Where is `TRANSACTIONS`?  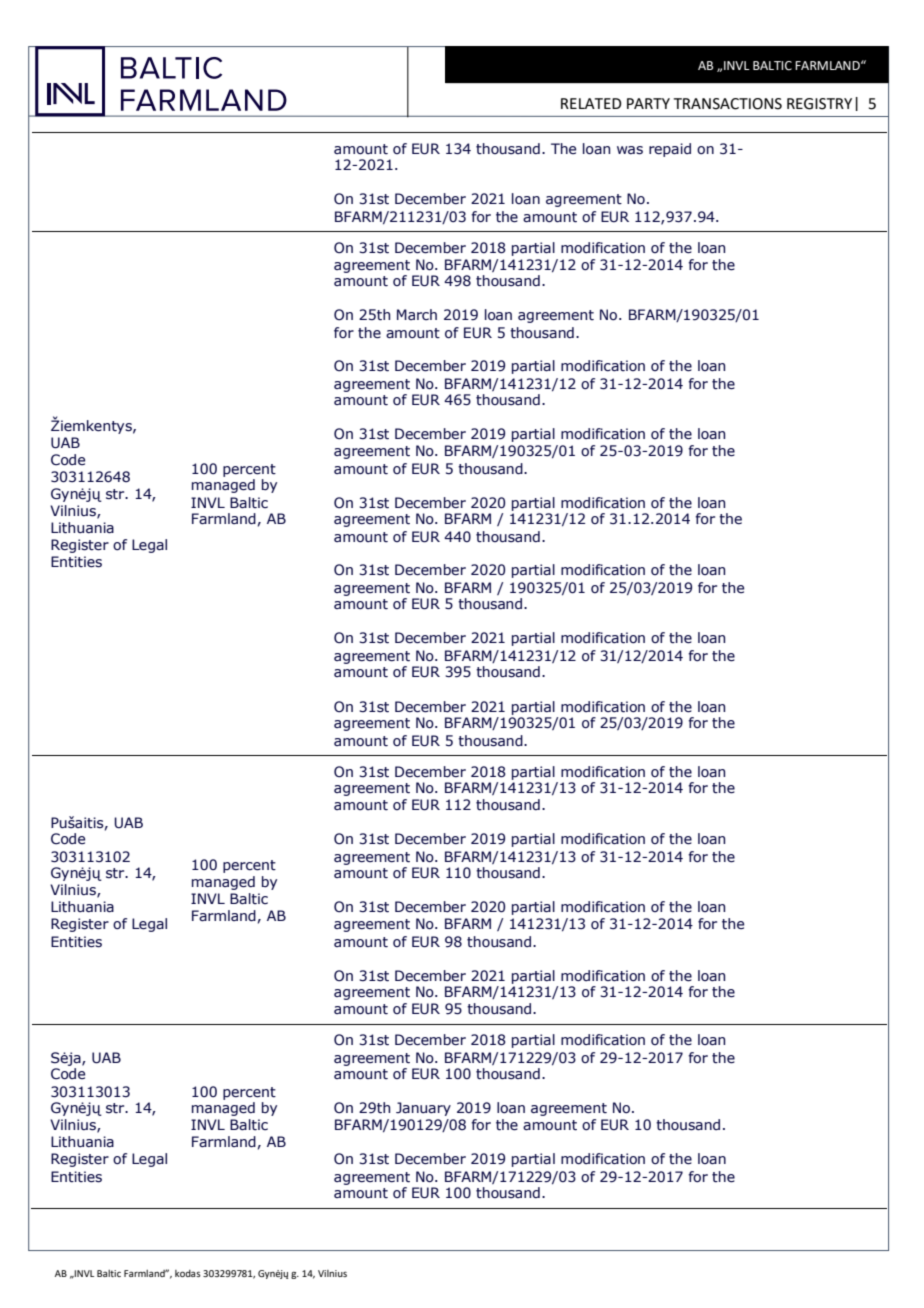 TRANSACTIONS is located at coordinates (728, 104).
